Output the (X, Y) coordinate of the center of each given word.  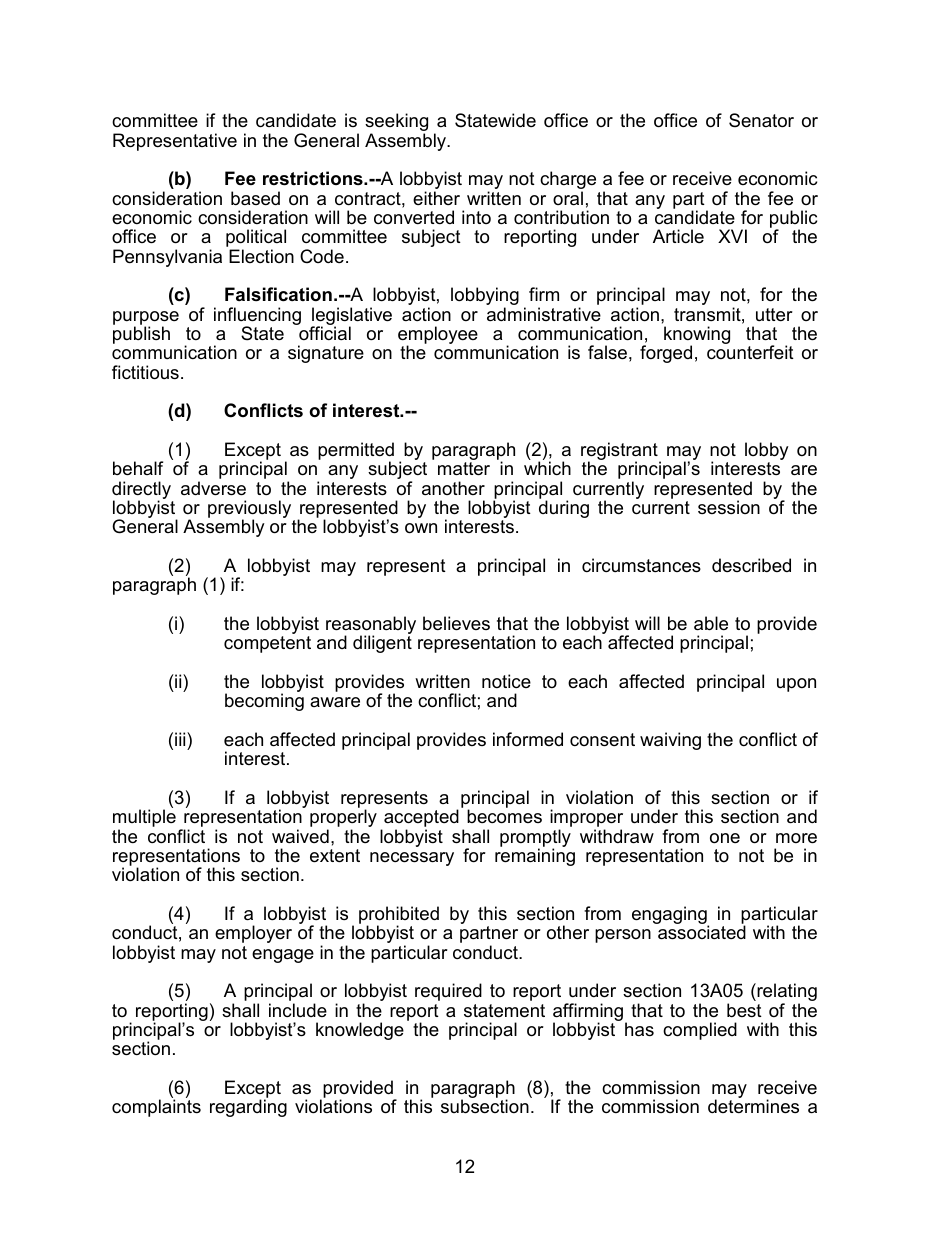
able (711, 623)
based (255, 198)
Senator (761, 120)
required (448, 992)
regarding (248, 1108)
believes (456, 623)
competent (267, 644)
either (436, 198)
